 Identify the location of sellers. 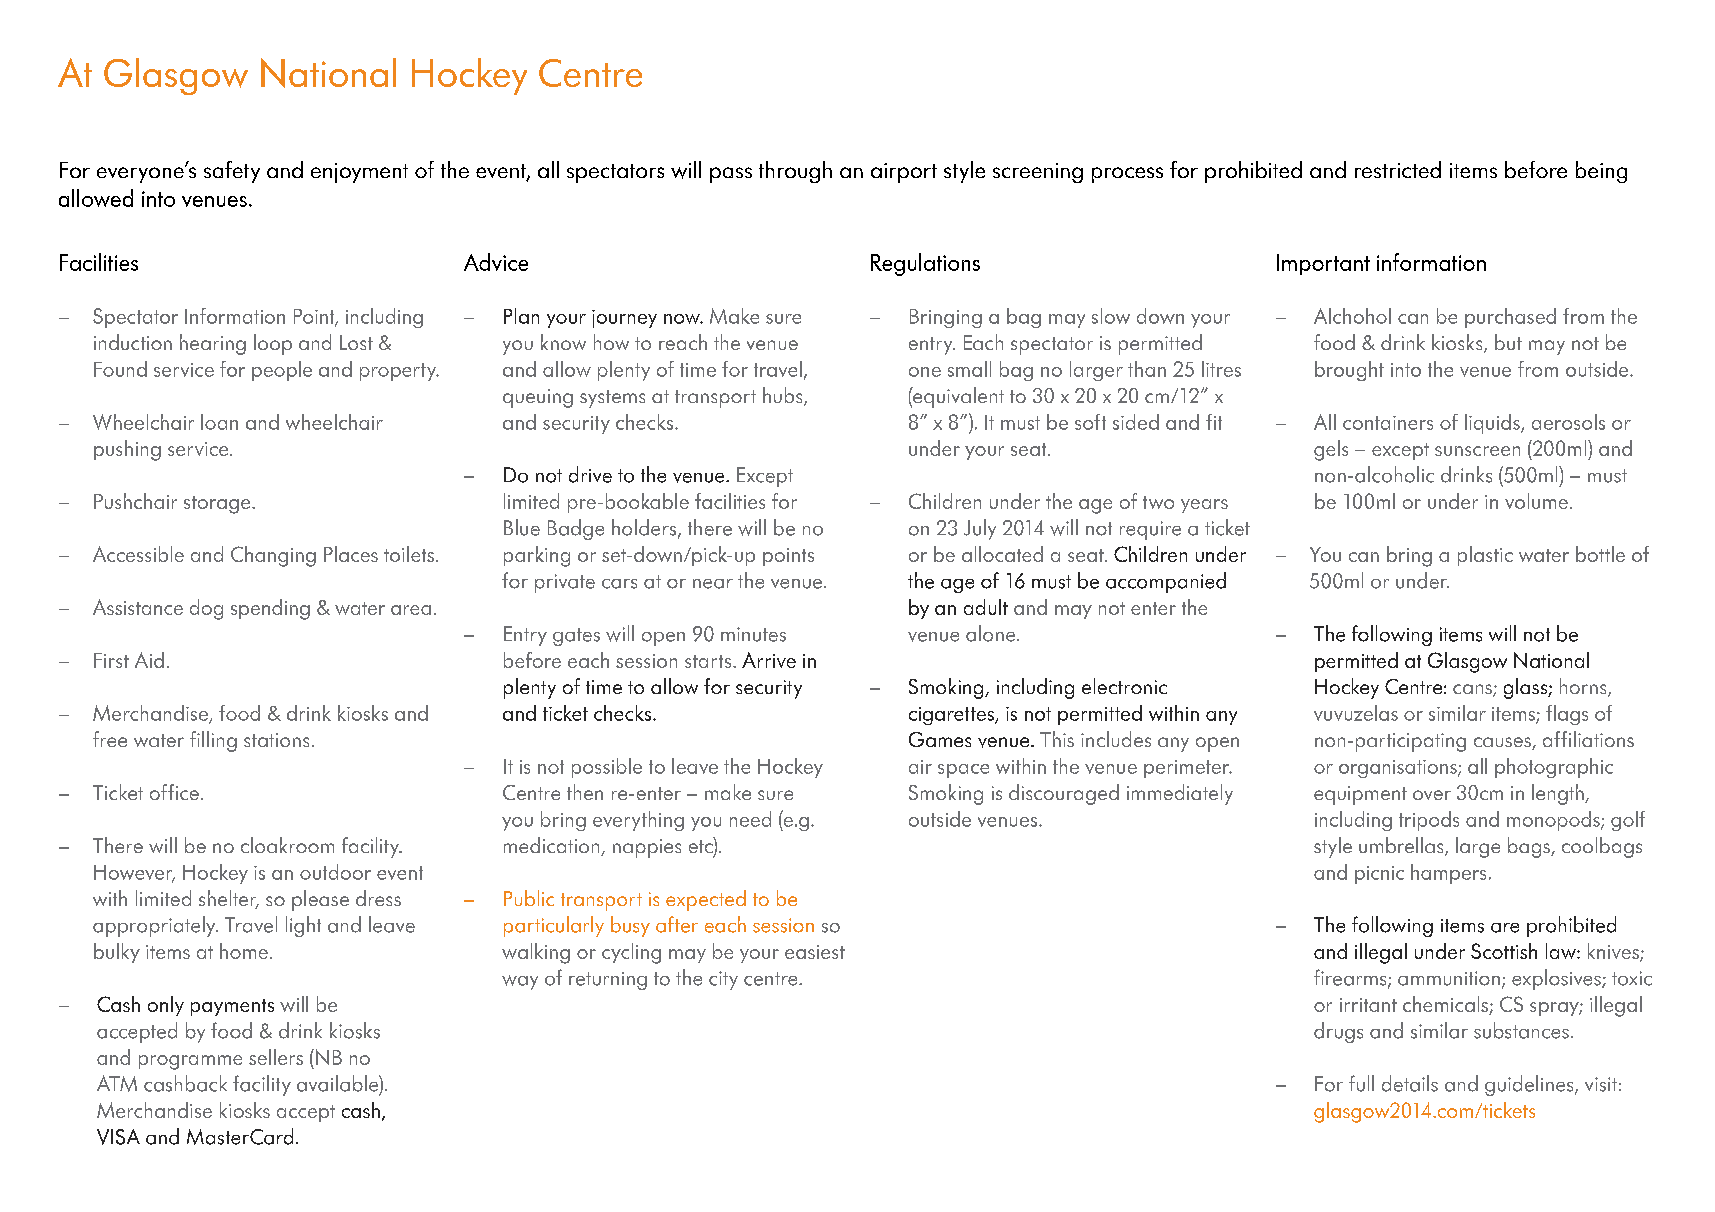
(276, 1057).
